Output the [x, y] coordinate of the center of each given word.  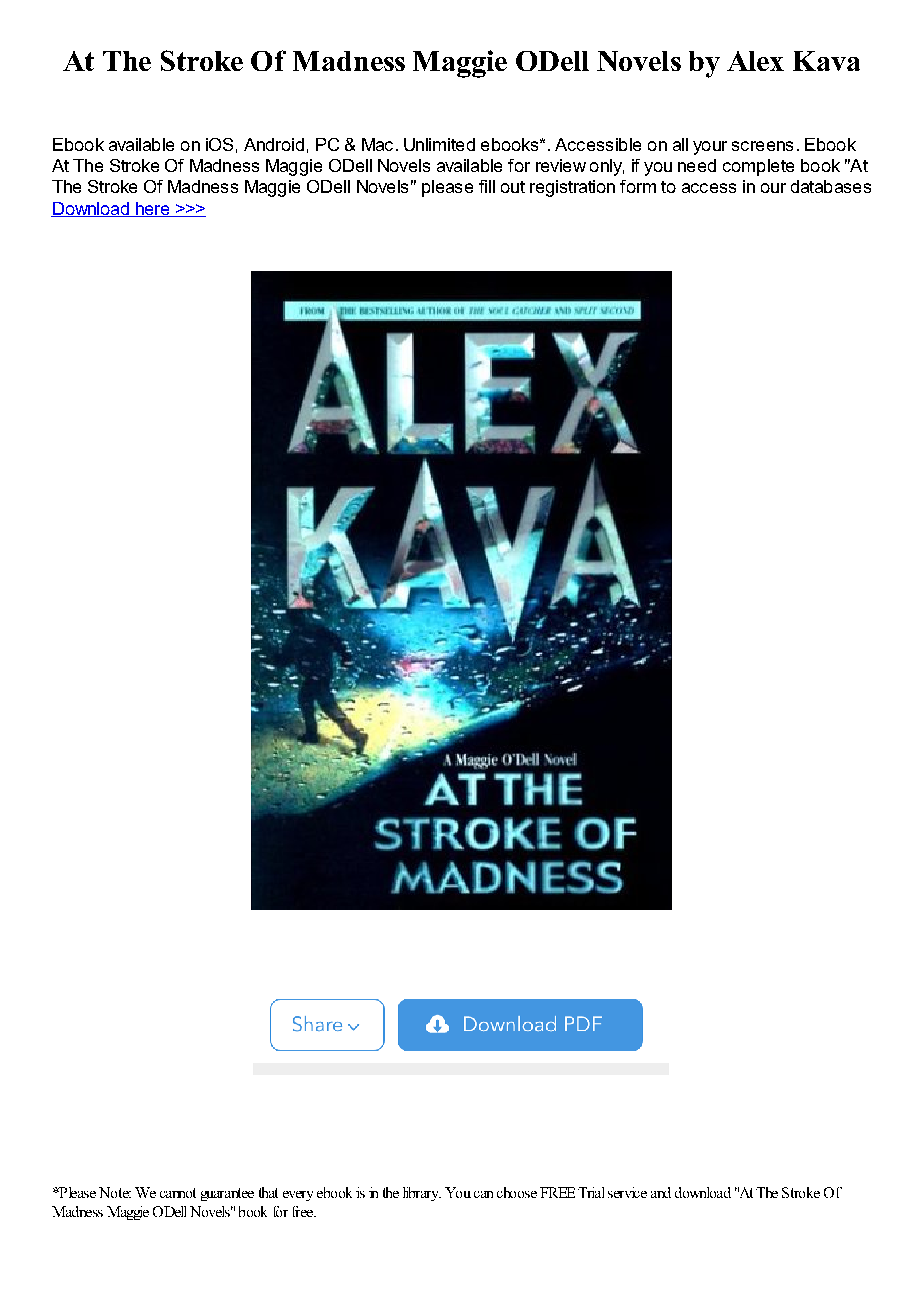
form [638, 186]
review [561, 165]
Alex [755, 61]
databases [831, 186]
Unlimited [439, 144]
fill [487, 186]
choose [517, 1192]
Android [274, 144]
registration [572, 188]
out [513, 187]
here [152, 209]
